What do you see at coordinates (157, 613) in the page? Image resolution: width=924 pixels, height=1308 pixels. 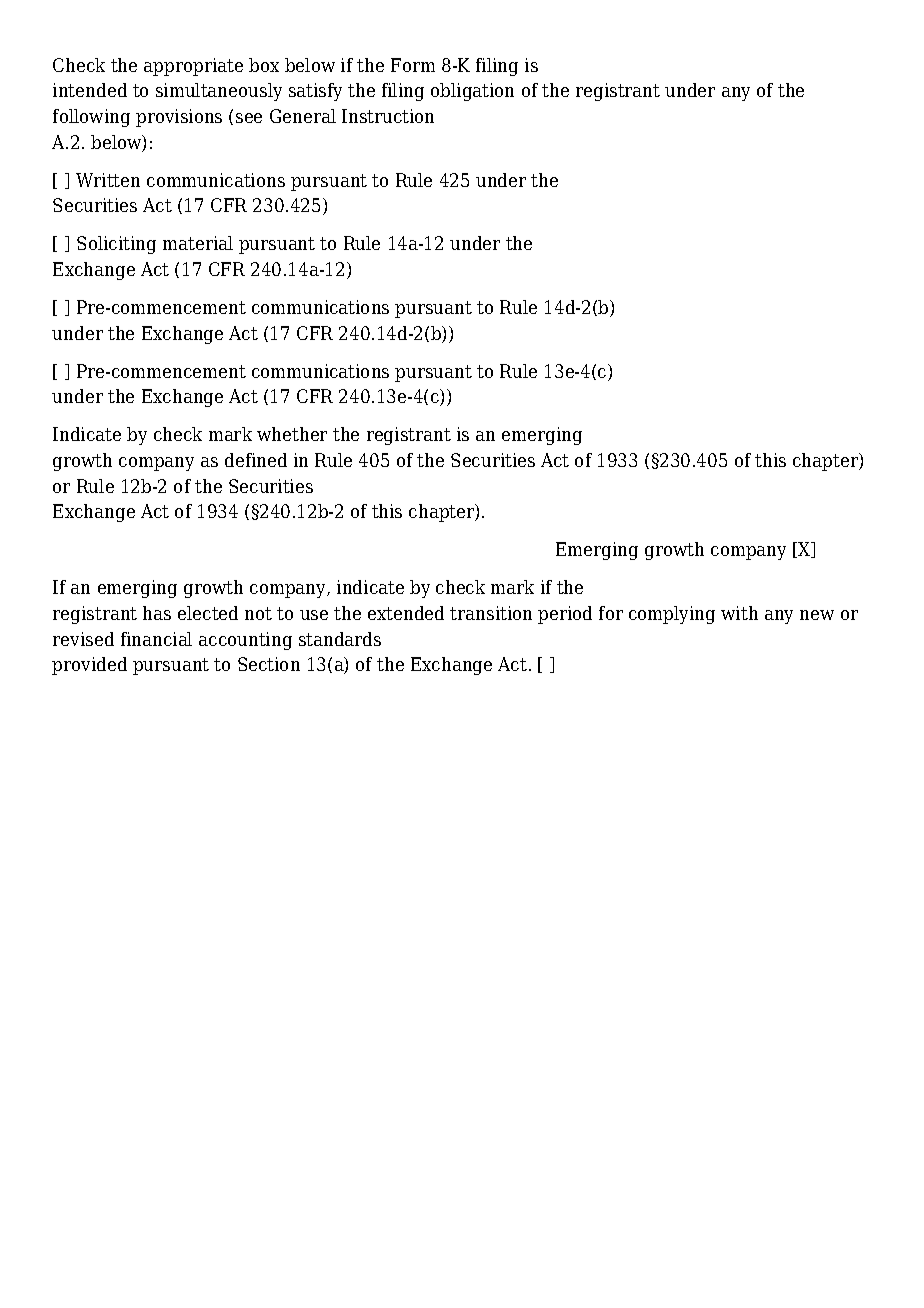 I see `has` at bounding box center [157, 613].
